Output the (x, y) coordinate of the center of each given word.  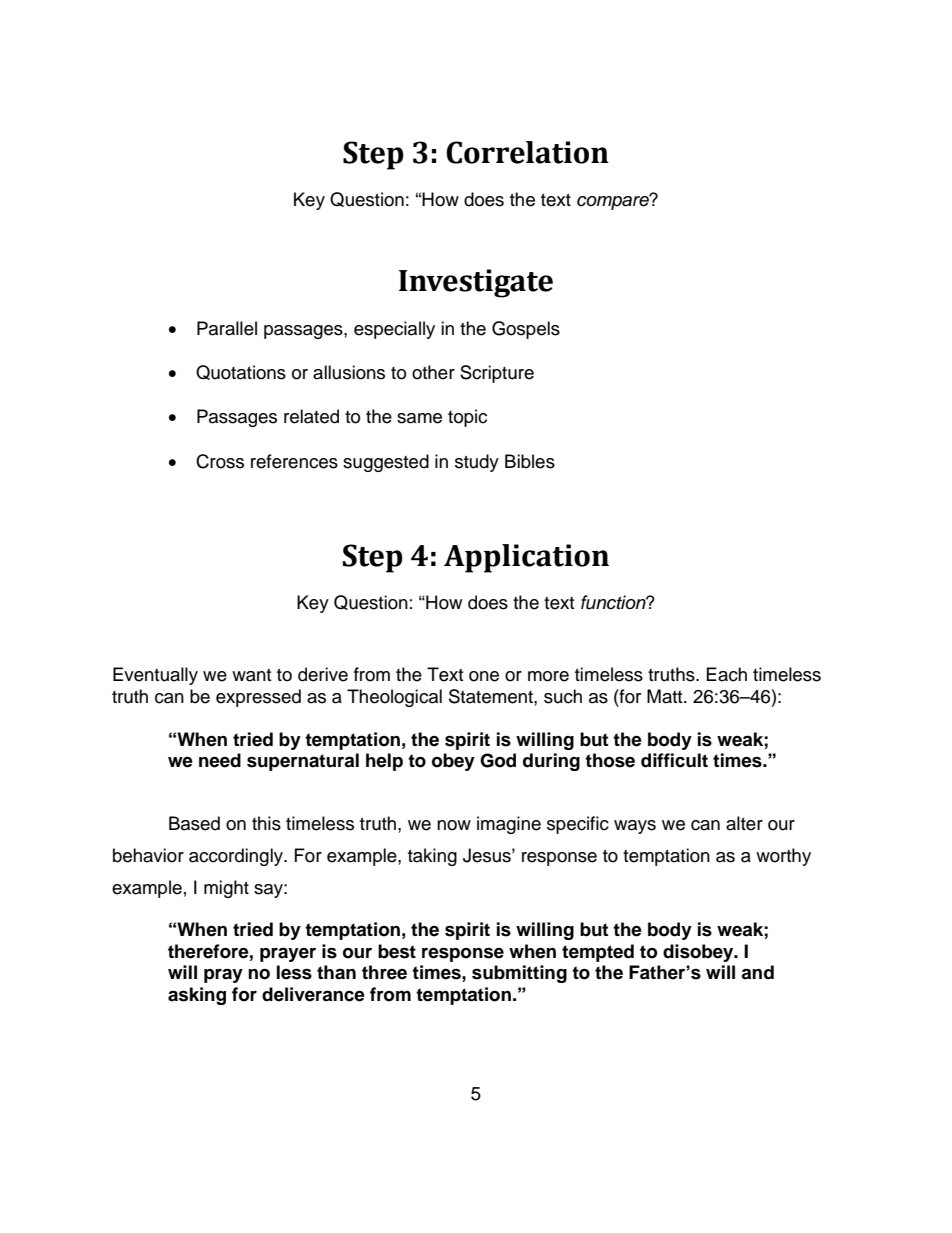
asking (197, 996)
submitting (519, 974)
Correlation (527, 152)
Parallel (227, 328)
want (251, 675)
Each (727, 674)
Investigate (476, 283)
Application (526, 558)
